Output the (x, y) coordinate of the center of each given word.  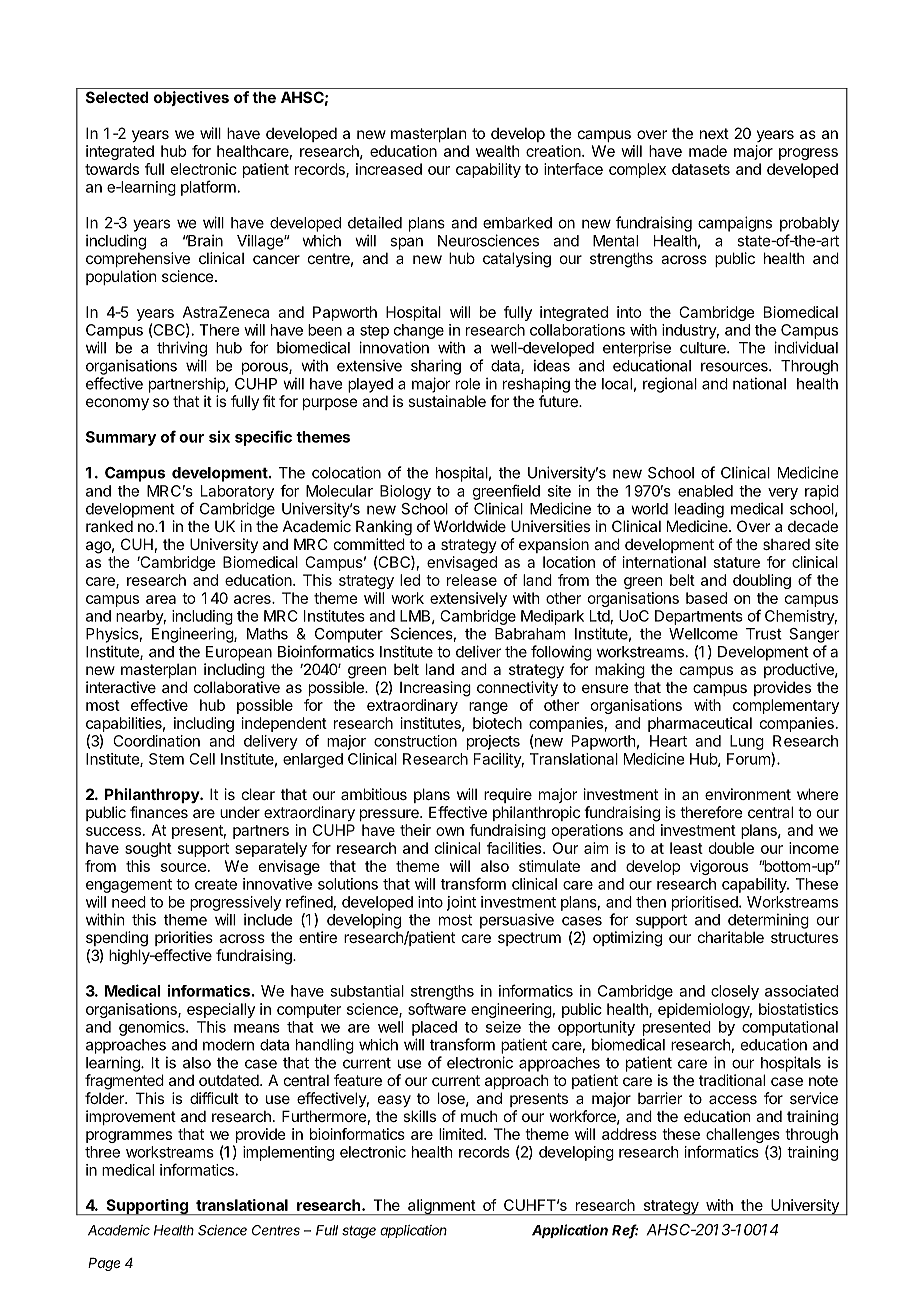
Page (104, 1264)
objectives (191, 98)
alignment (441, 1207)
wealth (498, 151)
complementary (786, 706)
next (714, 133)
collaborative (237, 687)
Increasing (435, 689)
